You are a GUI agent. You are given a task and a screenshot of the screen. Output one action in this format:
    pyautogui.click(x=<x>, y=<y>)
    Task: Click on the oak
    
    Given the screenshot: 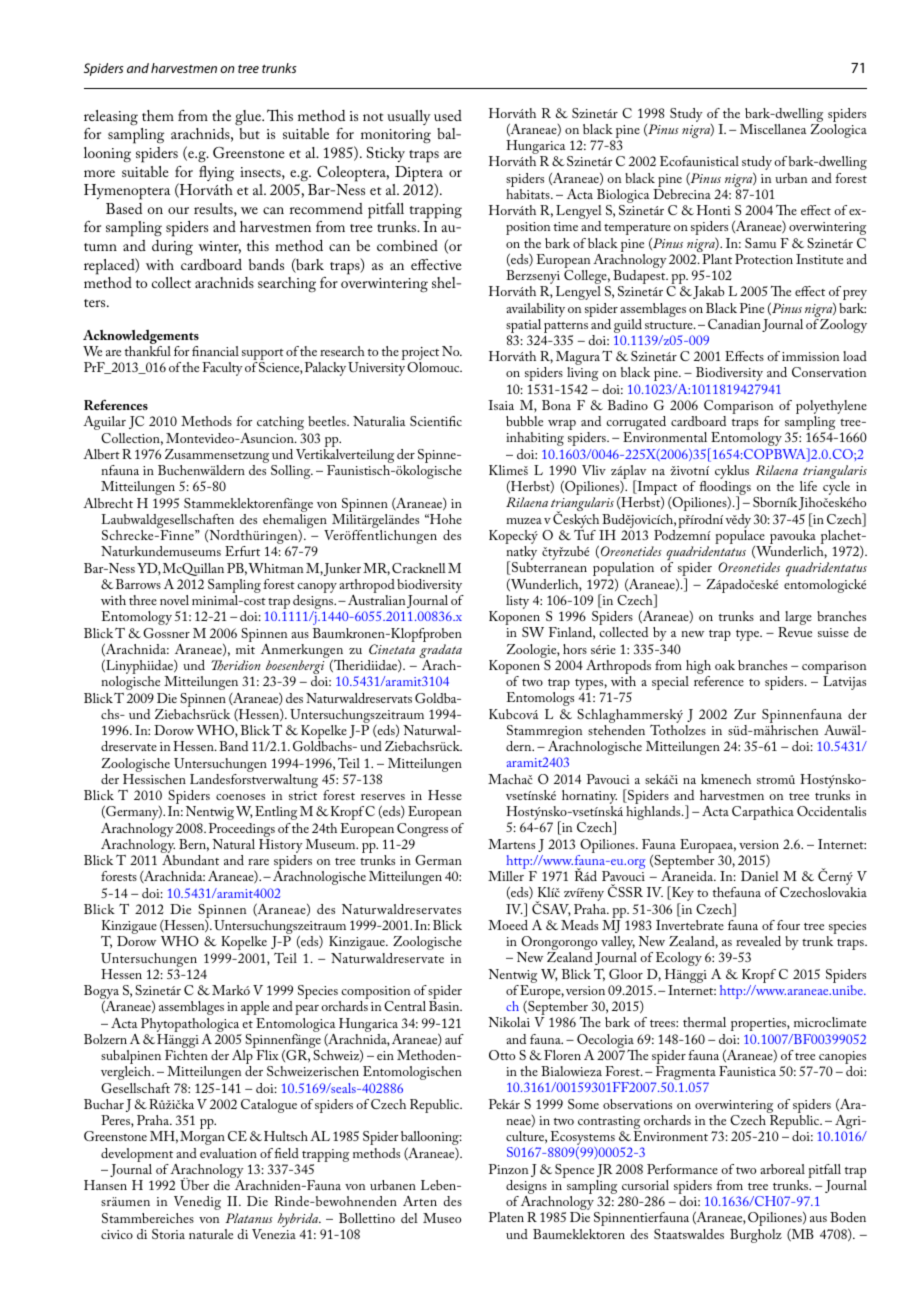 What is the action you would take?
    pyautogui.click(x=725, y=665)
